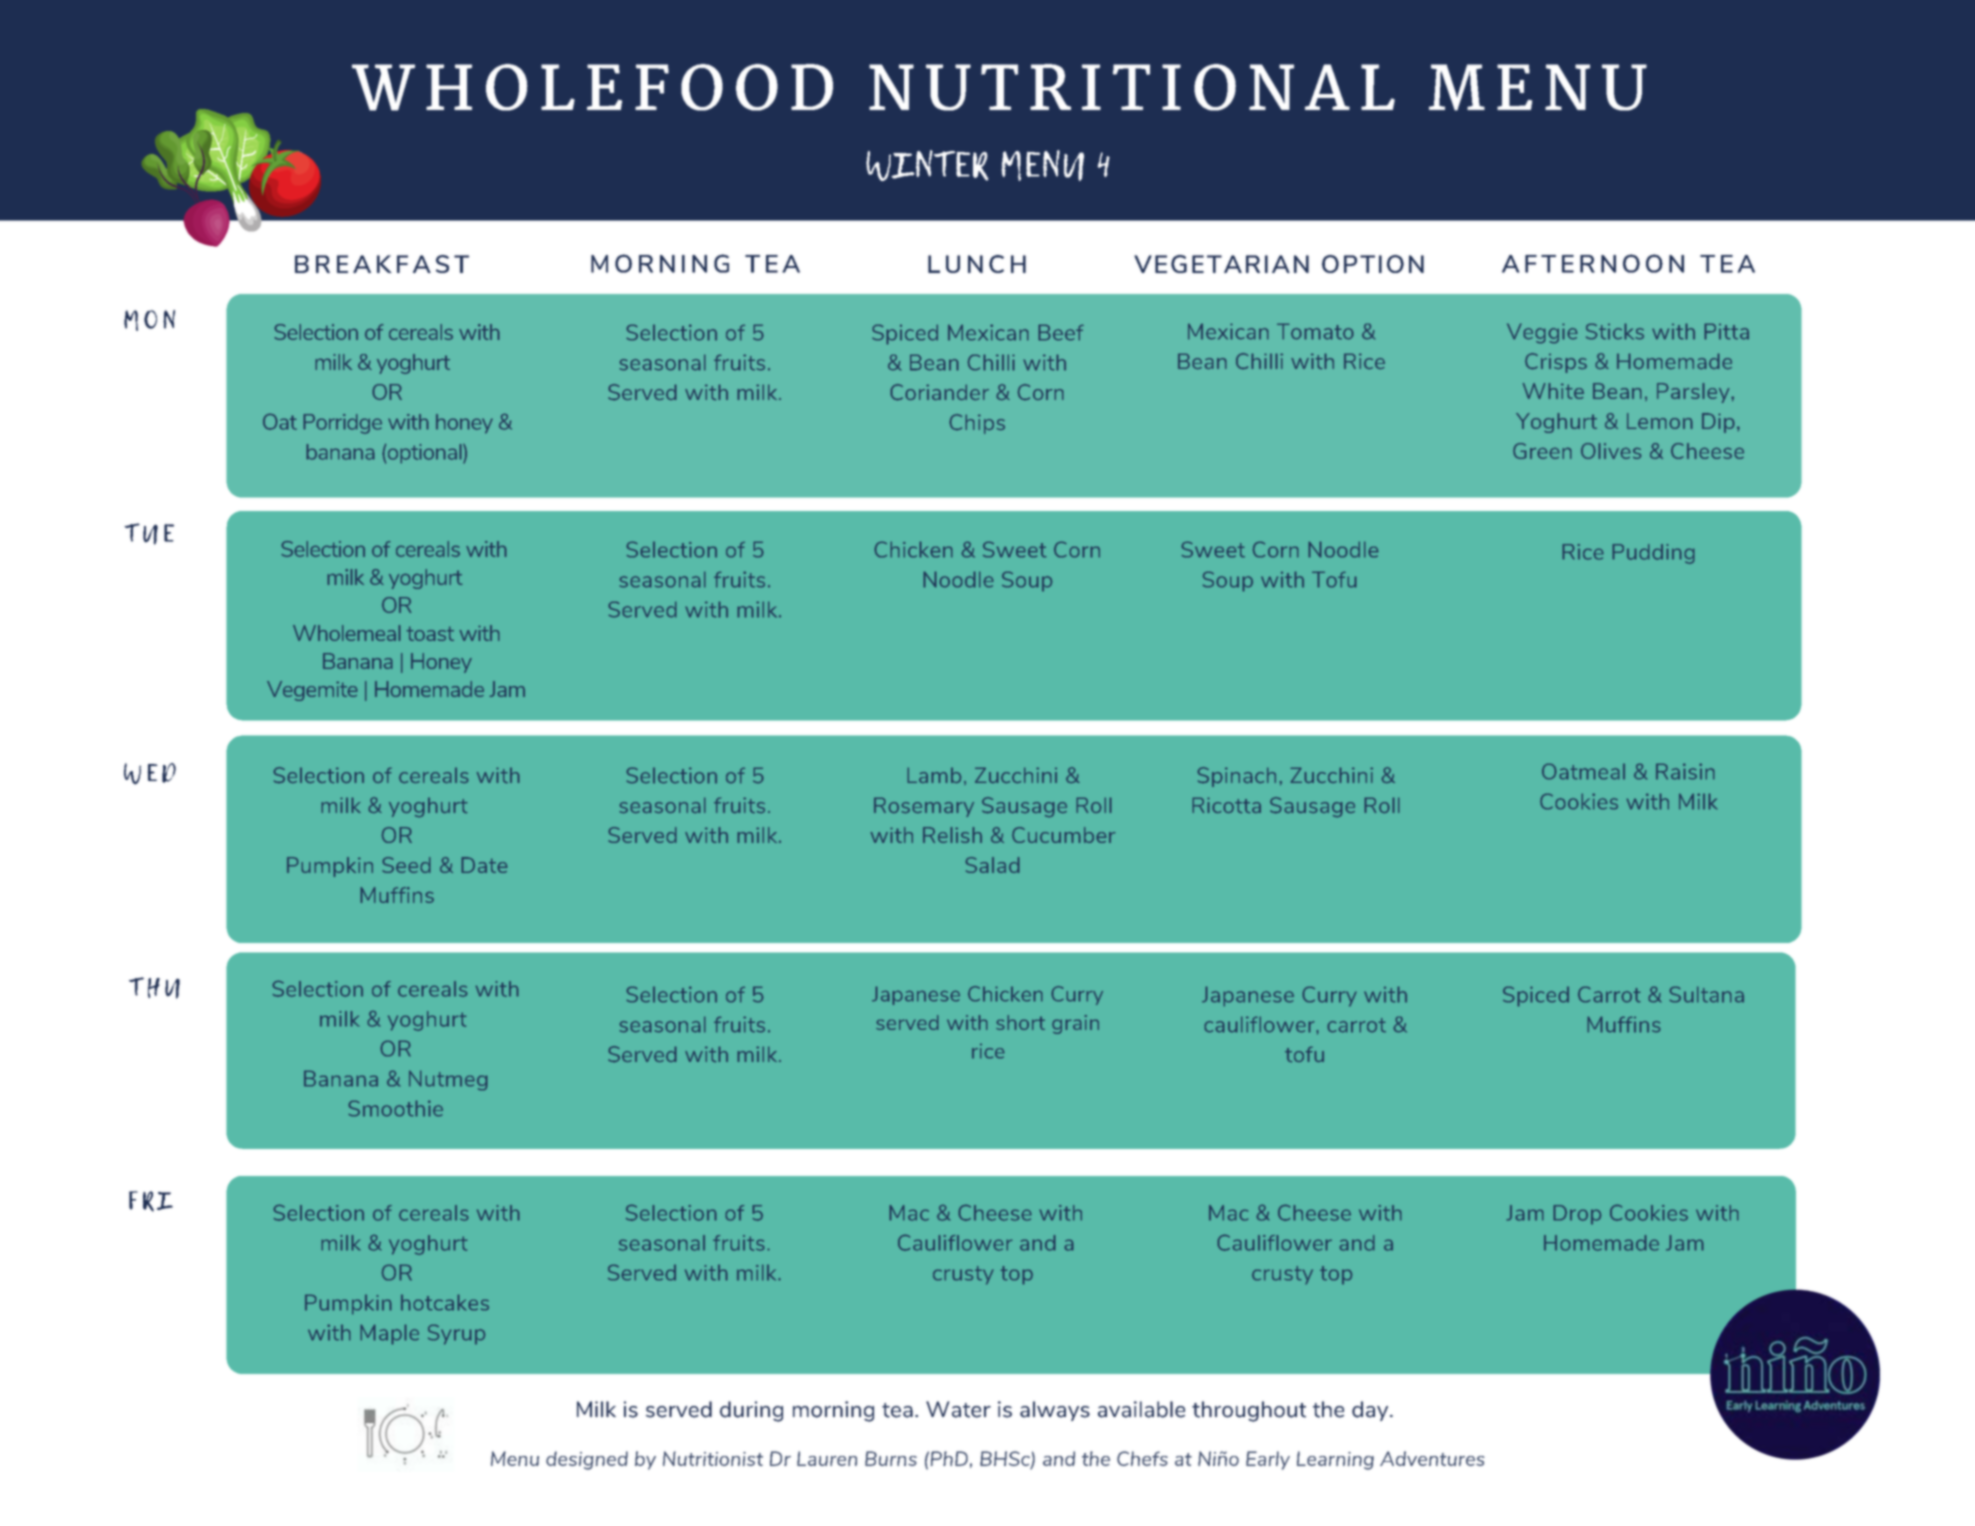  What do you see at coordinates (1055, 1411) in the screenshot?
I see `always` at bounding box center [1055, 1411].
